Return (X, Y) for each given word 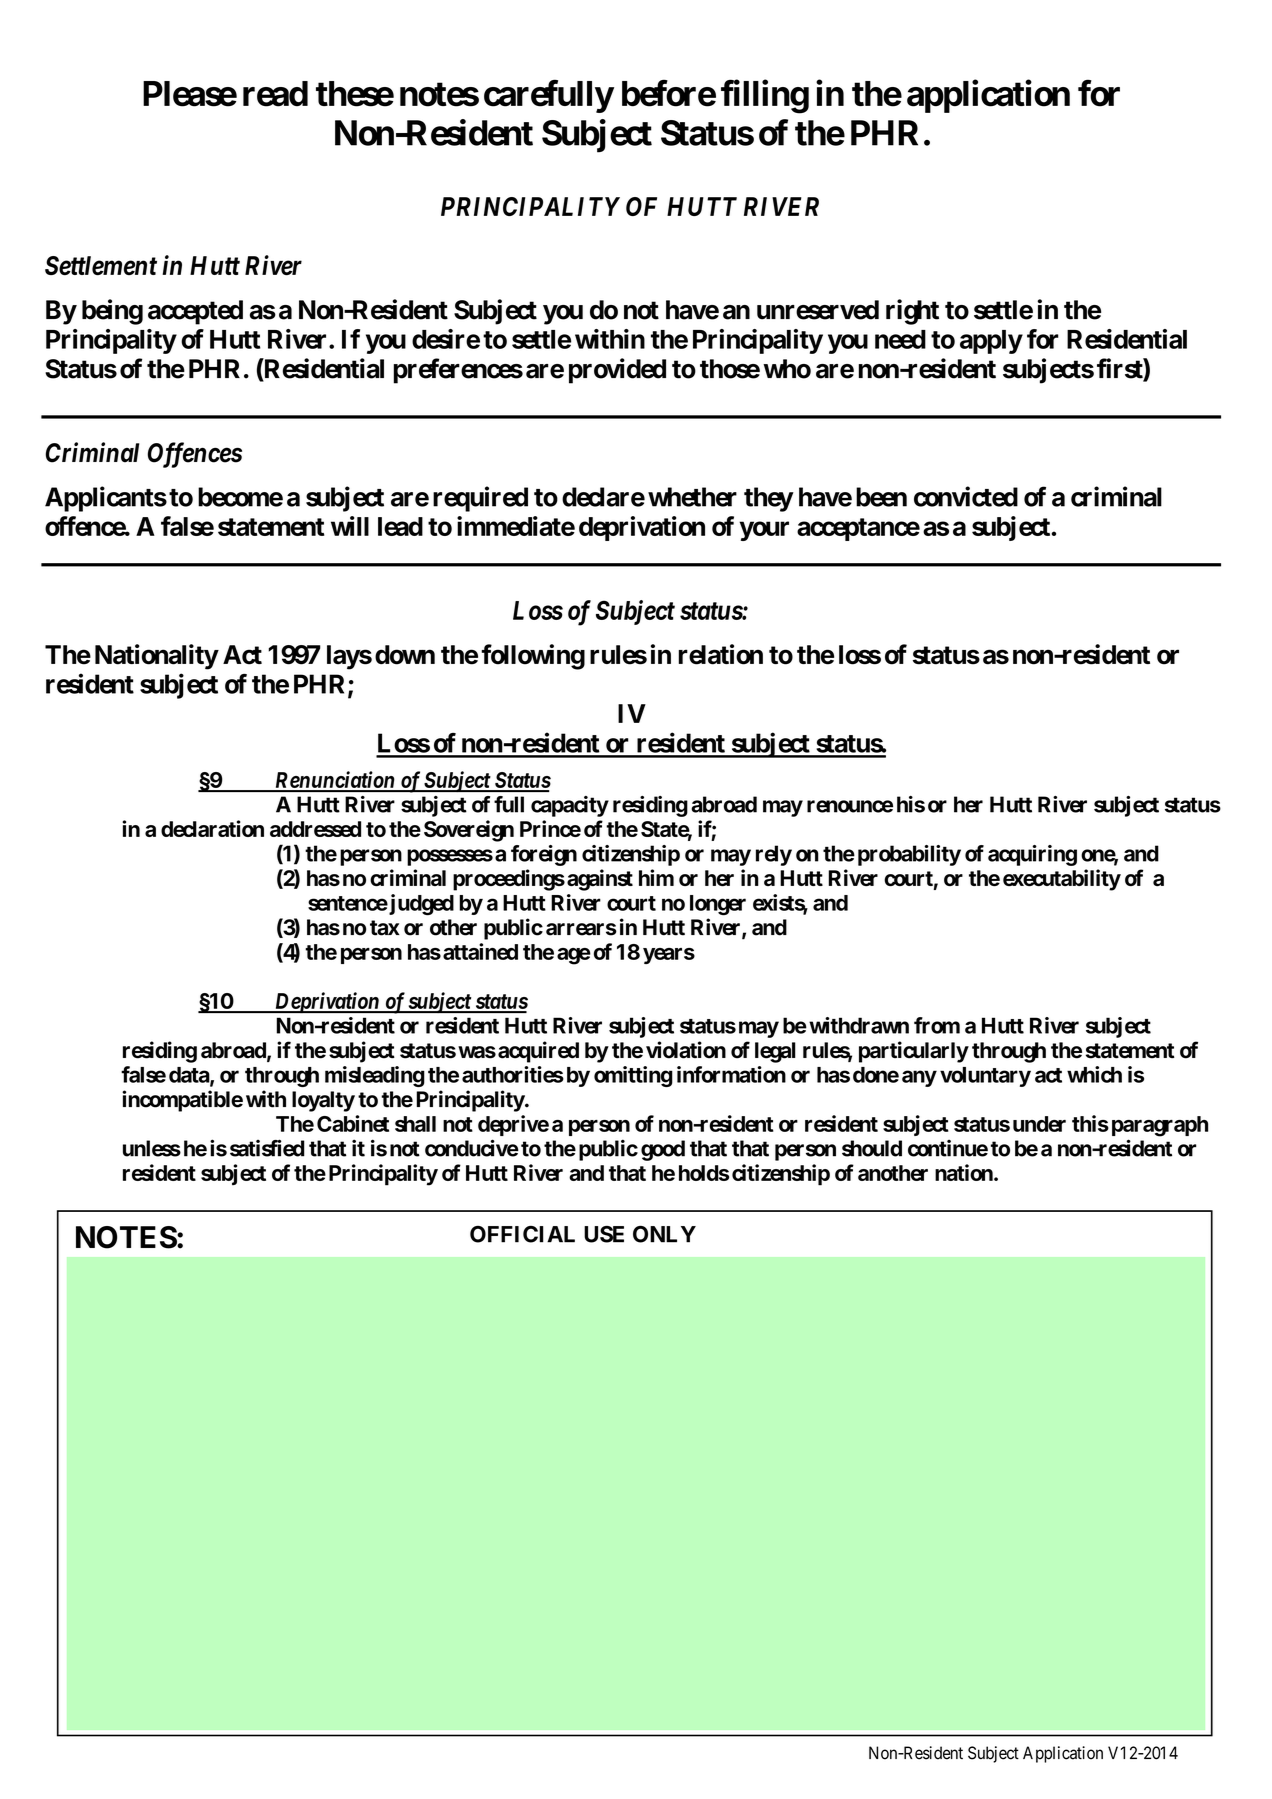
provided (617, 371)
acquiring (1032, 855)
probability (909, 855)
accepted (195, 312)
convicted (966, 496)
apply (991, 342)
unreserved (818, 310)
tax (385, 928)
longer (718, 905)
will (350, 526)
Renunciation (334, 781)
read (275, 94)
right (912, 312)
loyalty (323, 1101)
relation (721, 654)
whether (692, 497)
